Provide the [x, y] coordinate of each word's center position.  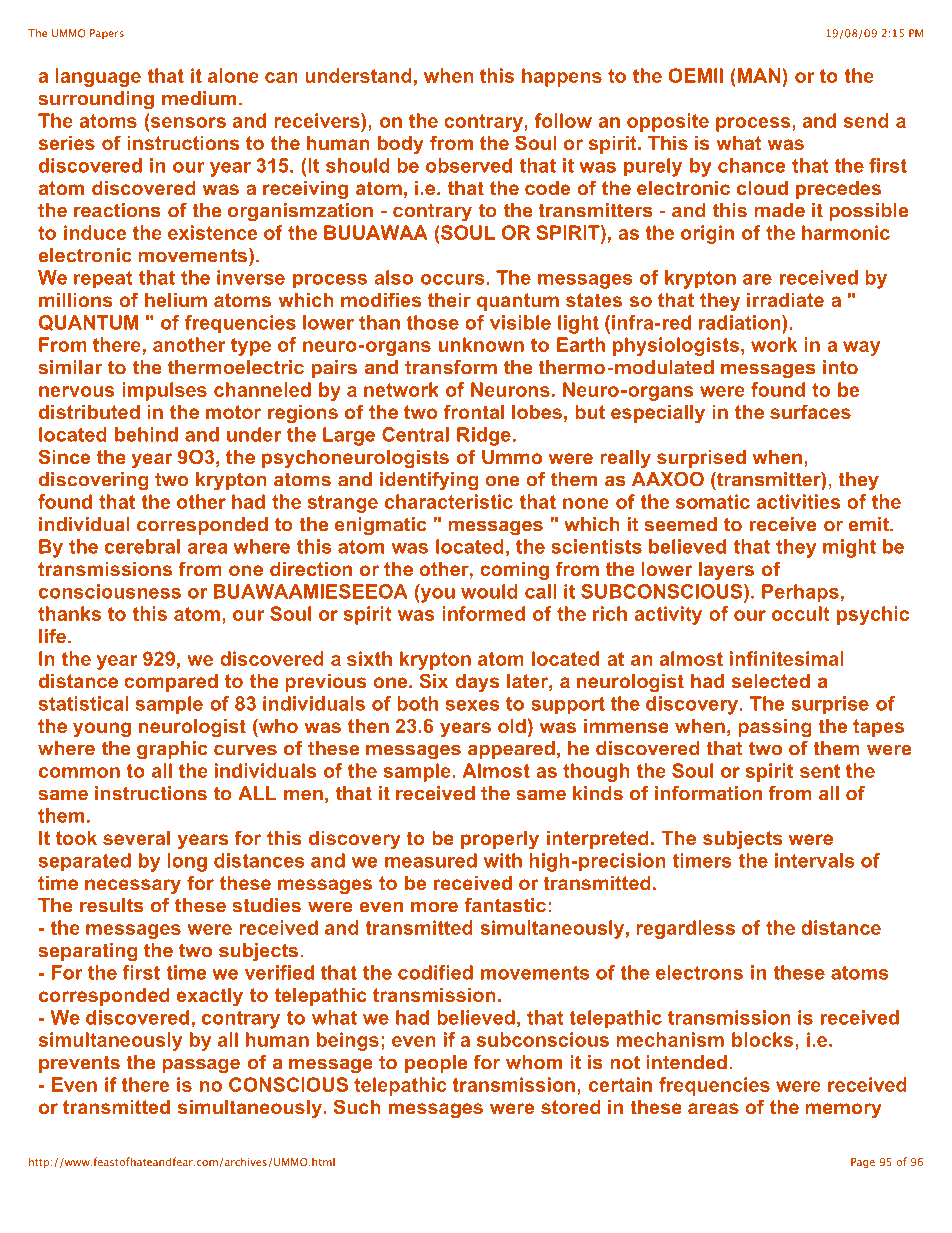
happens [562, 77]
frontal [474, 411]
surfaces [810, 411]
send [866, 120]
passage [201, 1066]
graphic [172, 750]
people [436, 1064]
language [98, 77]
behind [146, 434]
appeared [511, 750]
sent [820, 771]
